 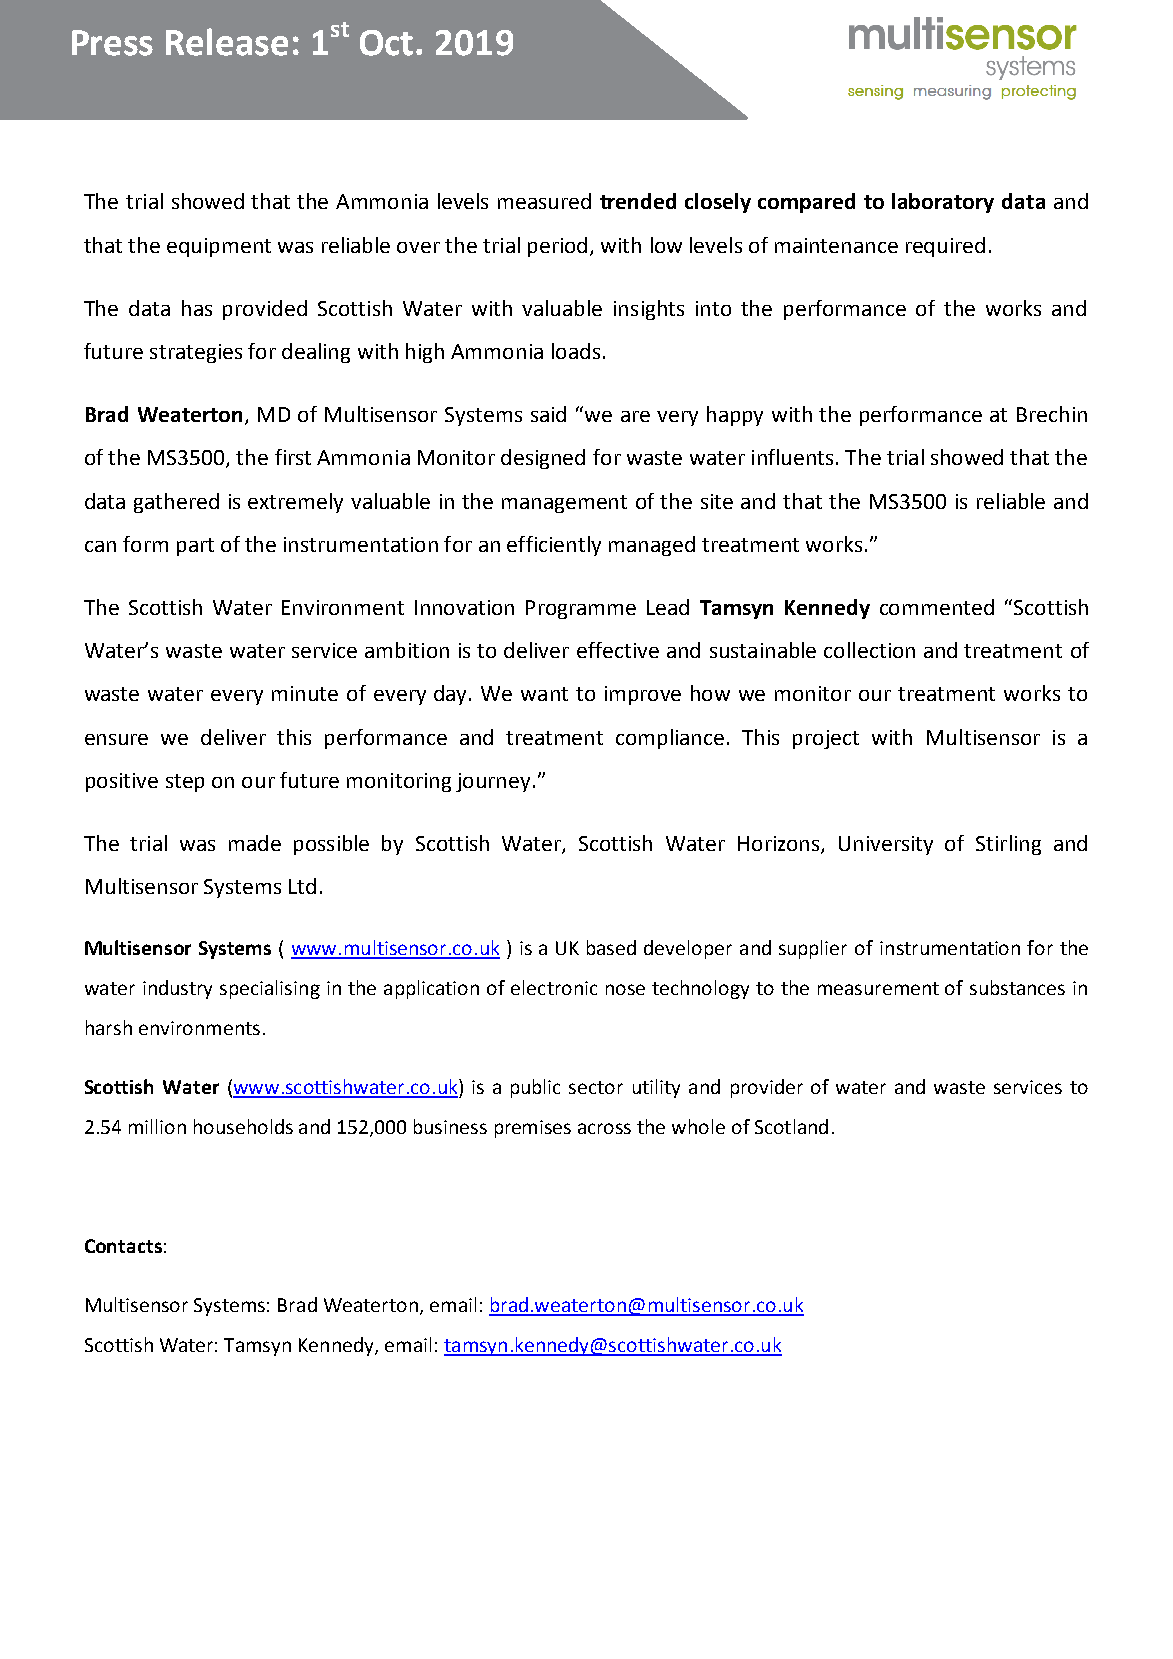 I want to click on Oct, so click(x=388, y=43).
